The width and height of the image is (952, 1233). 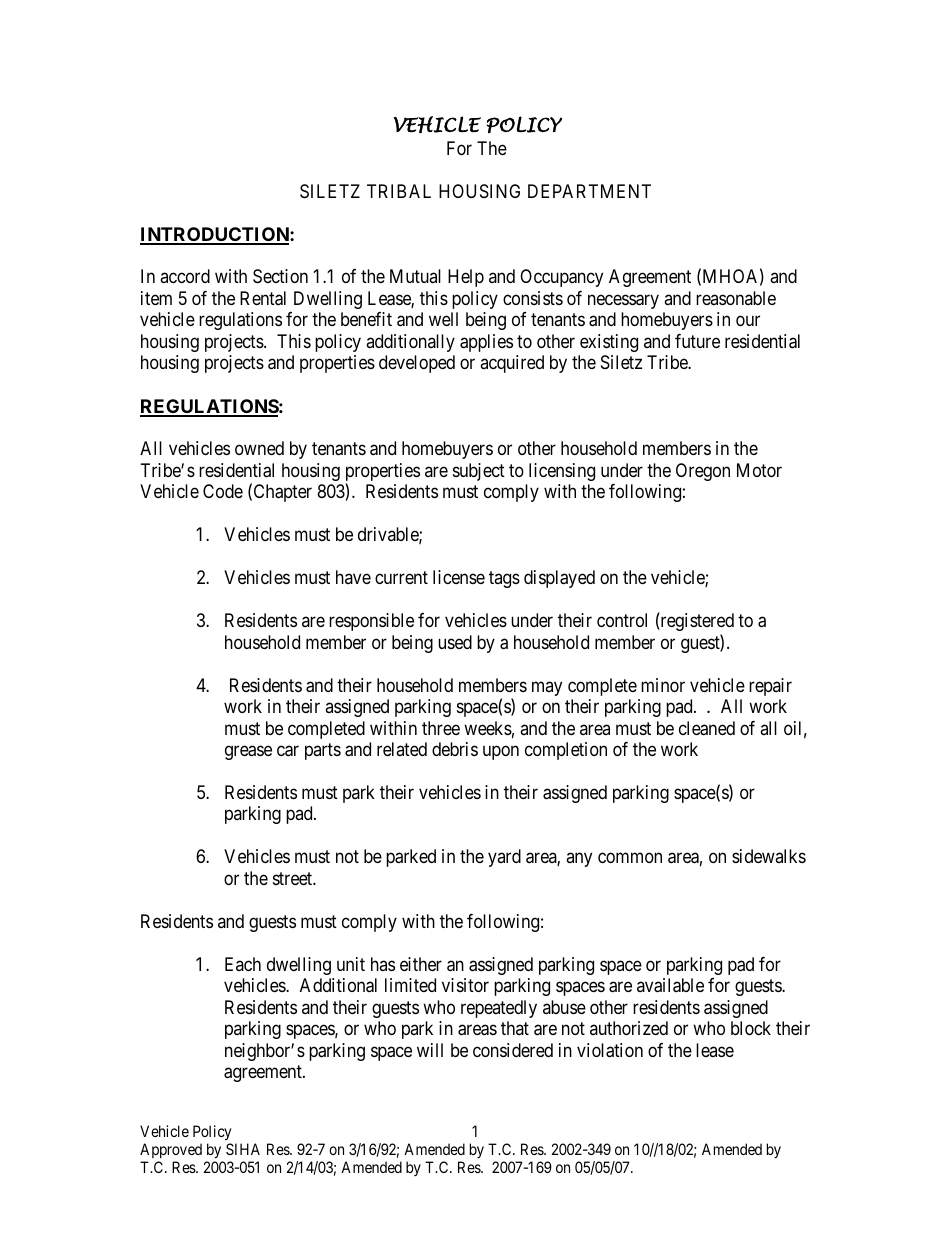 What do you see at coordinates (171, 1150) in the image?
I see `Approved` at bounding box center [171, 1150].
